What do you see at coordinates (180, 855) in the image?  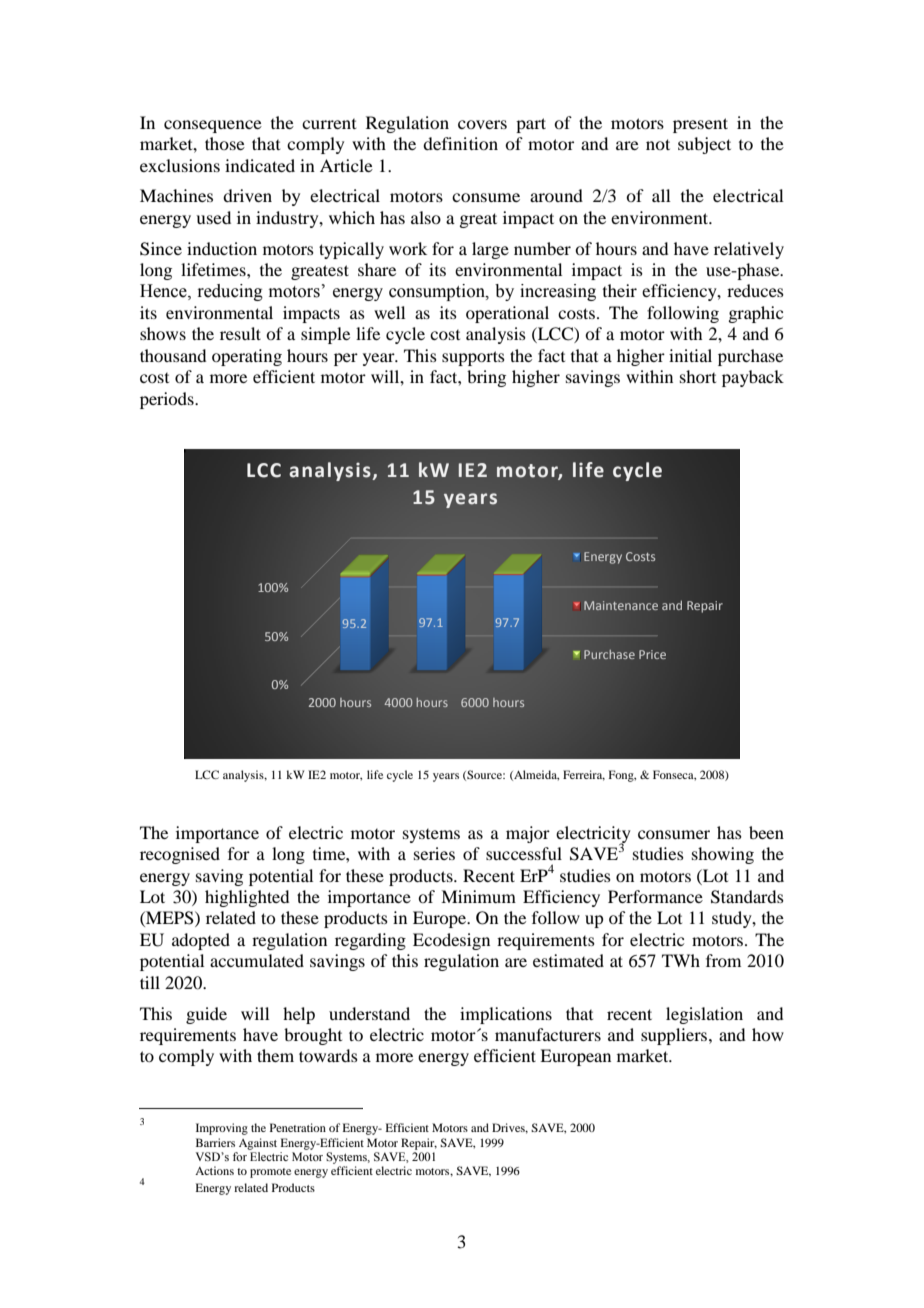 I see `recognised` at bounding box center [180, 855].
